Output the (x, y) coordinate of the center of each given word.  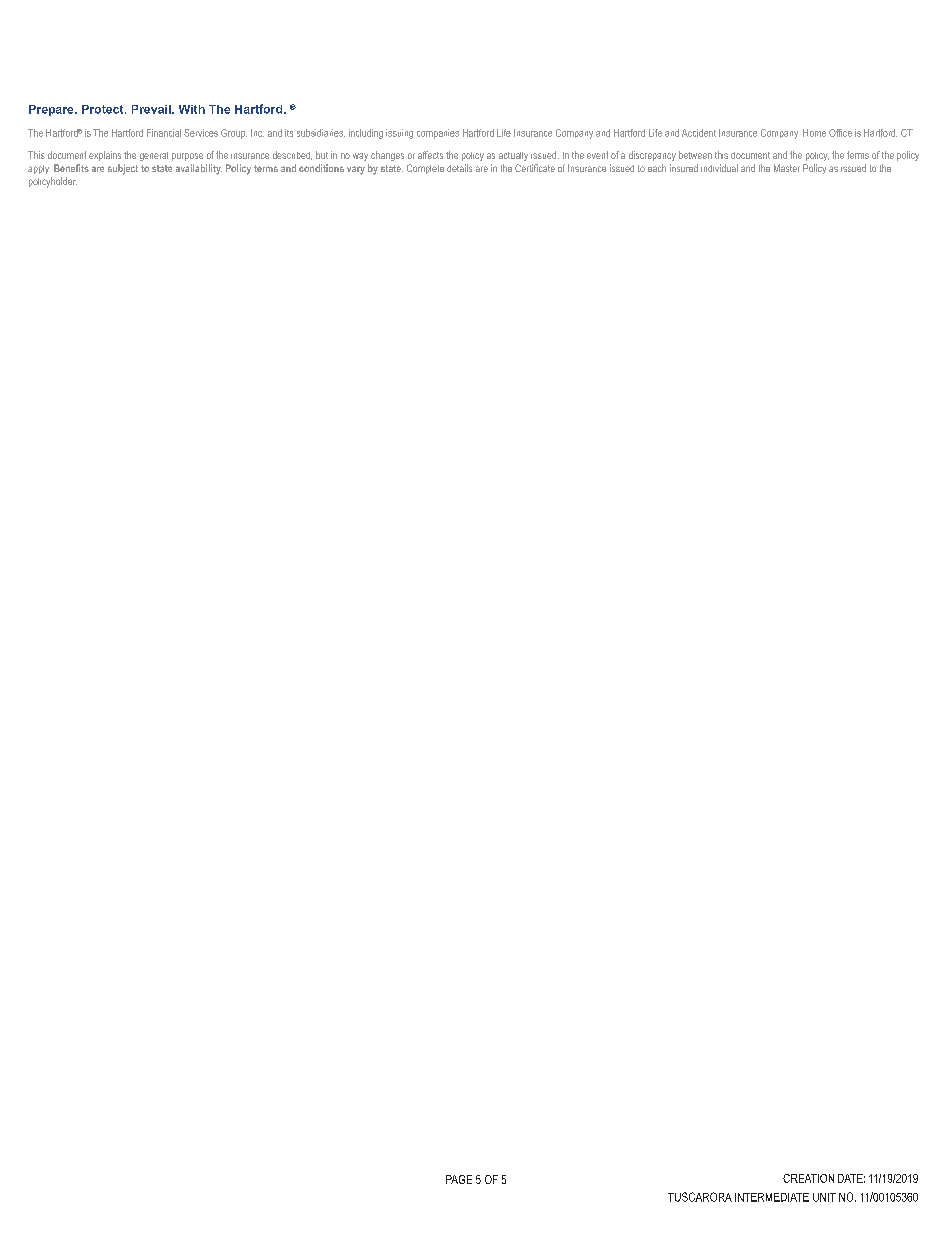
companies (438, 134)
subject (123, 169)
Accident (699, 133)
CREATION (808, 1178)
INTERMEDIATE (772, 1197)
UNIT (824, 1197)
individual (719, 168)
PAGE (459, 1179)
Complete (425, 169)
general (154, 156)
